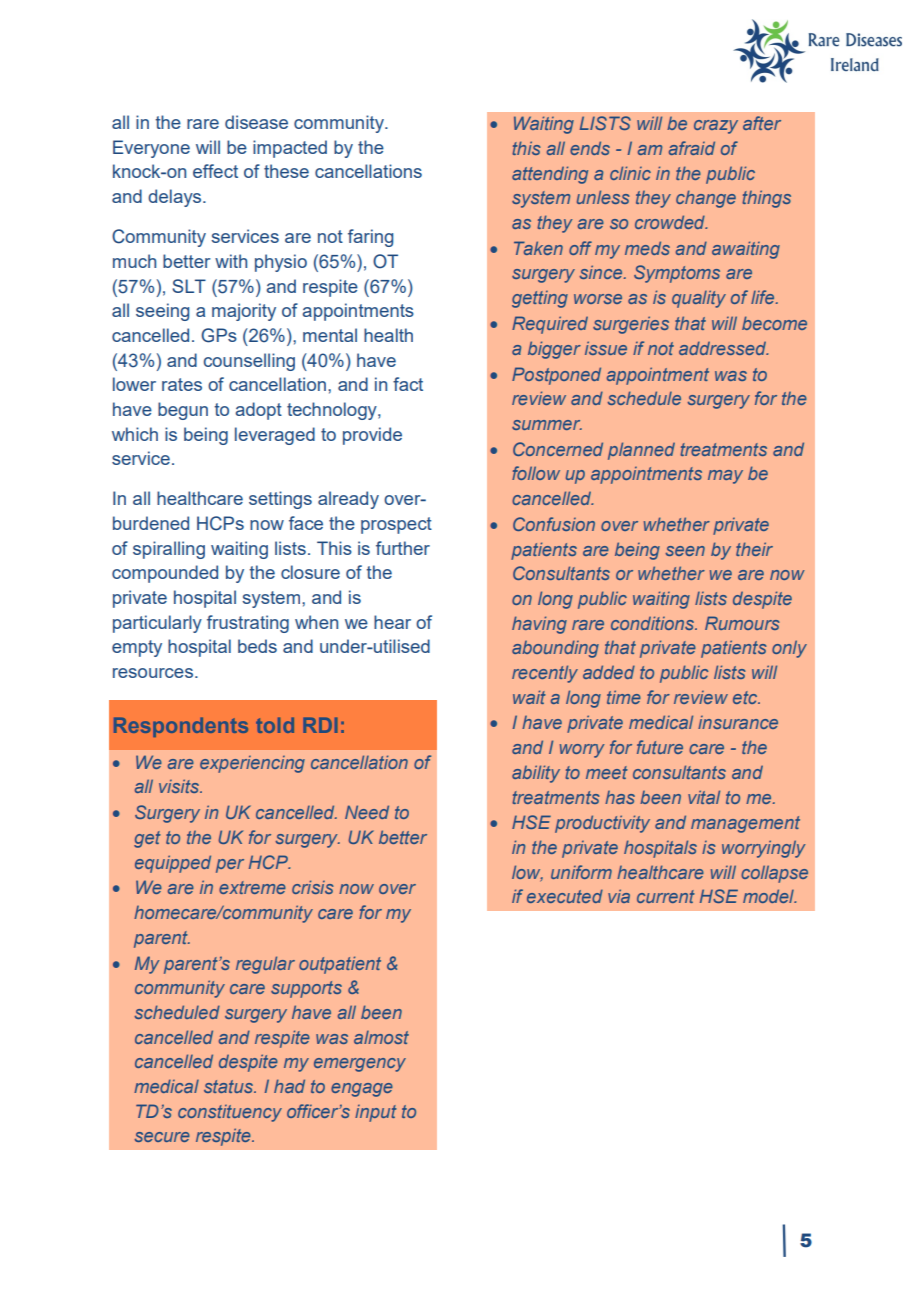 This document has width=924, height=1308. I want to click on afraid, so click(692, 148).
